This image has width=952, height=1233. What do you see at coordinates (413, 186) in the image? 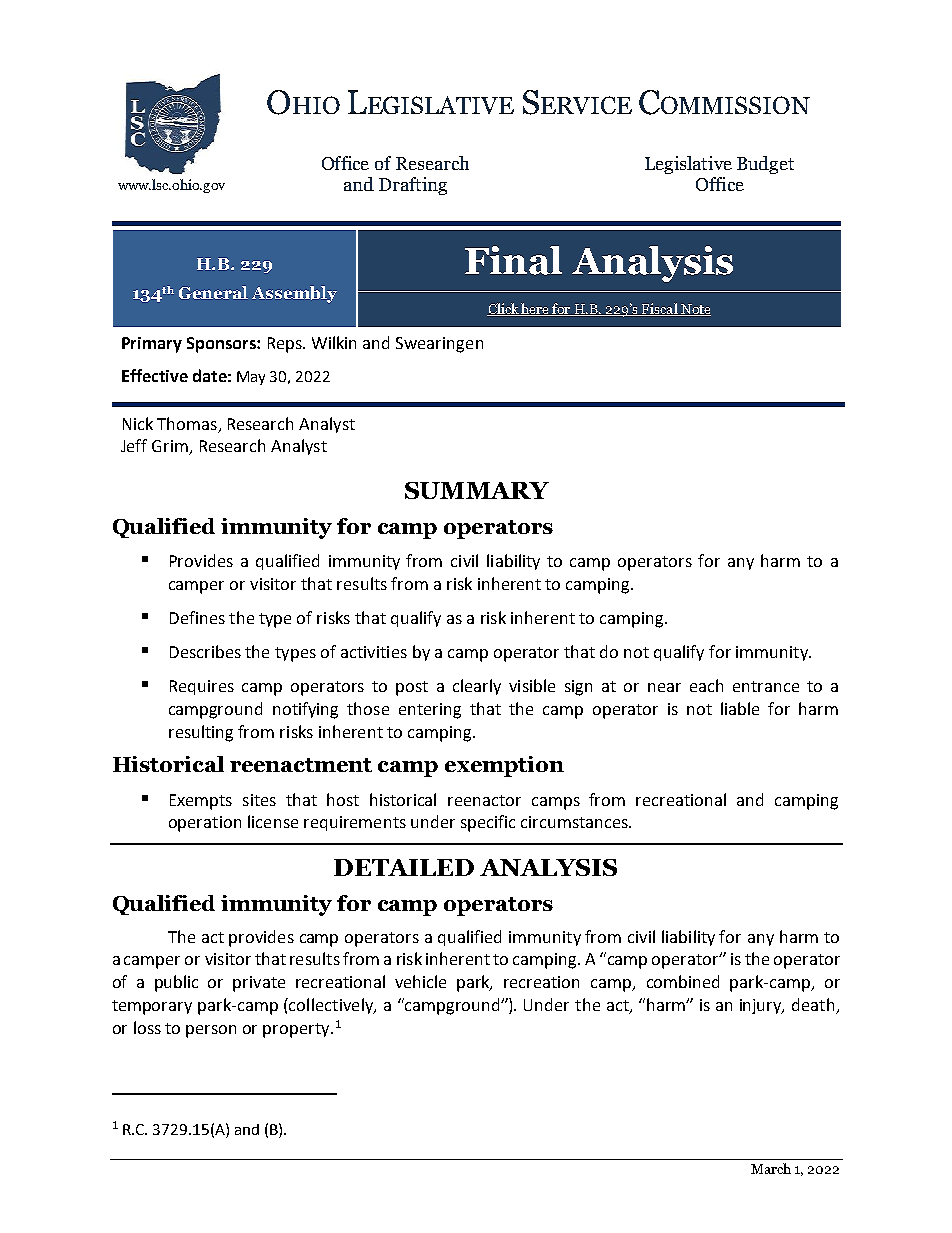
I see `Drafting` at bounding box center [413, 186].
